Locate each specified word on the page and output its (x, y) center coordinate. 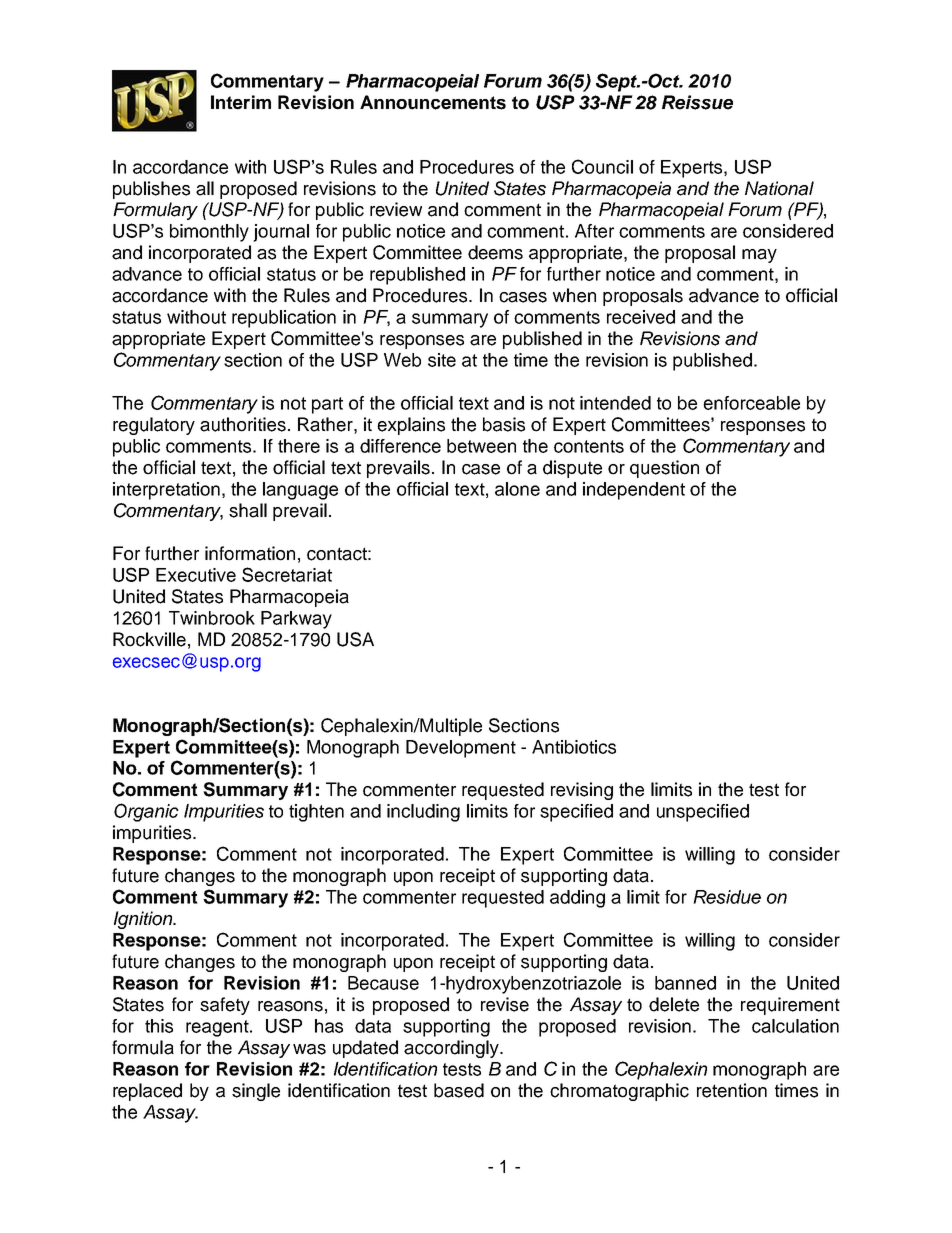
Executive (196, 575)
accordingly (452, 1049)
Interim (241, 102)
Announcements (433, 102)
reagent (218, 1028)
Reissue (697, 102)
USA (355, 639)
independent (634, 491)
